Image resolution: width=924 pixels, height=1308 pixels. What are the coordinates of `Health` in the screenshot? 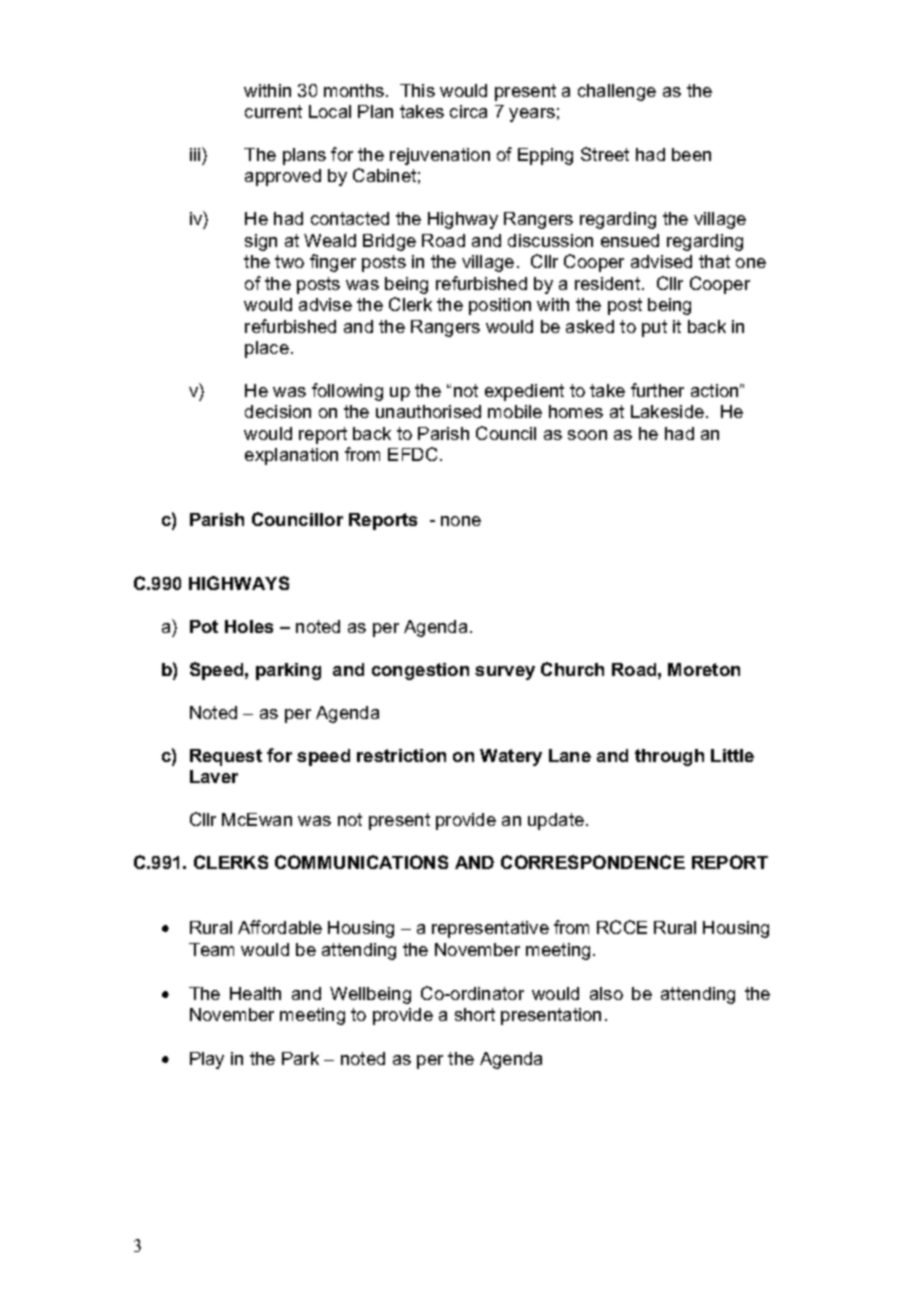 It's located at (255, 993).
